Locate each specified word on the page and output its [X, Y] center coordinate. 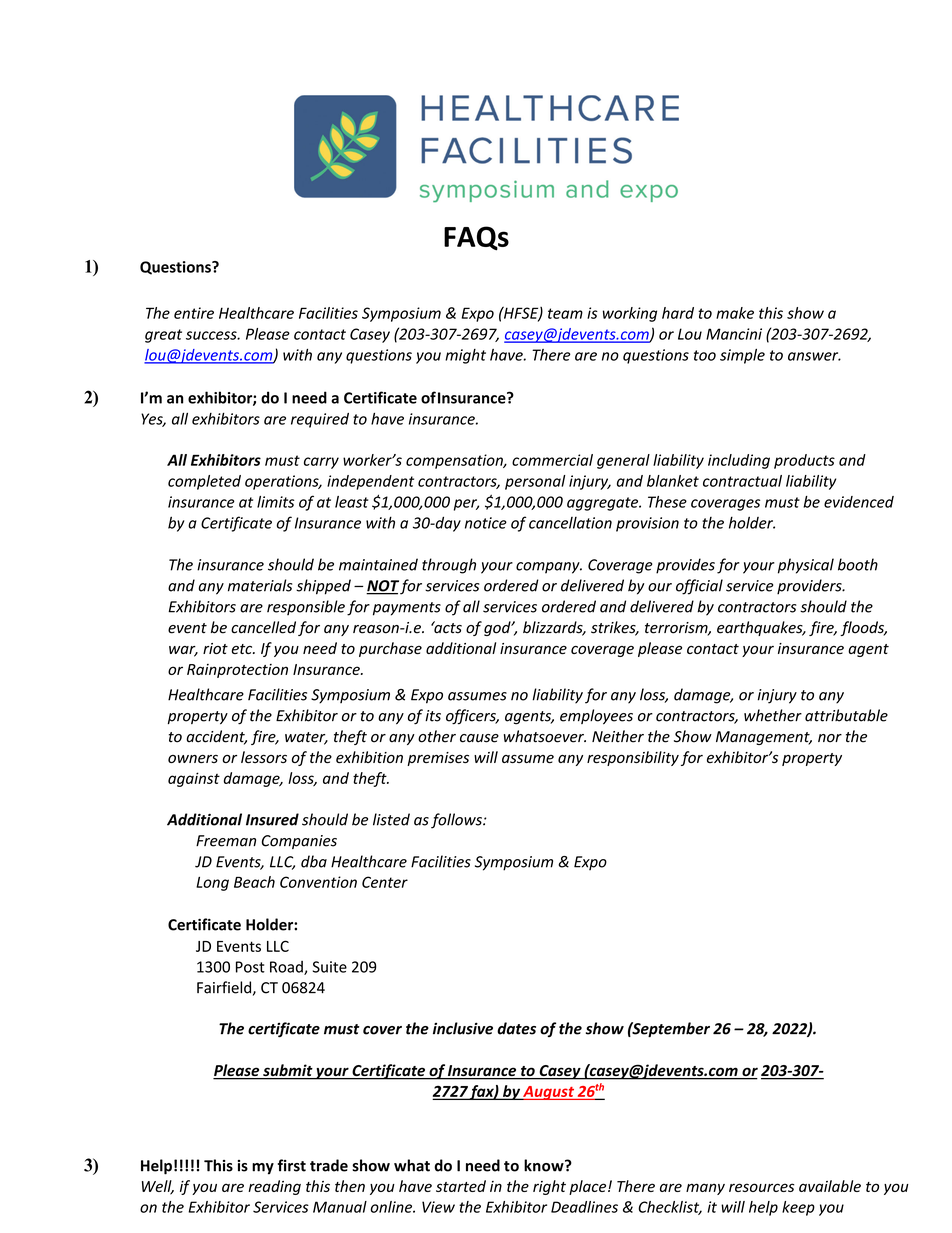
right [549, 1187]
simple [742, 356]
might [465, 356]
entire [194, 313]
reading [274, 1187]
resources [761, 1187]
